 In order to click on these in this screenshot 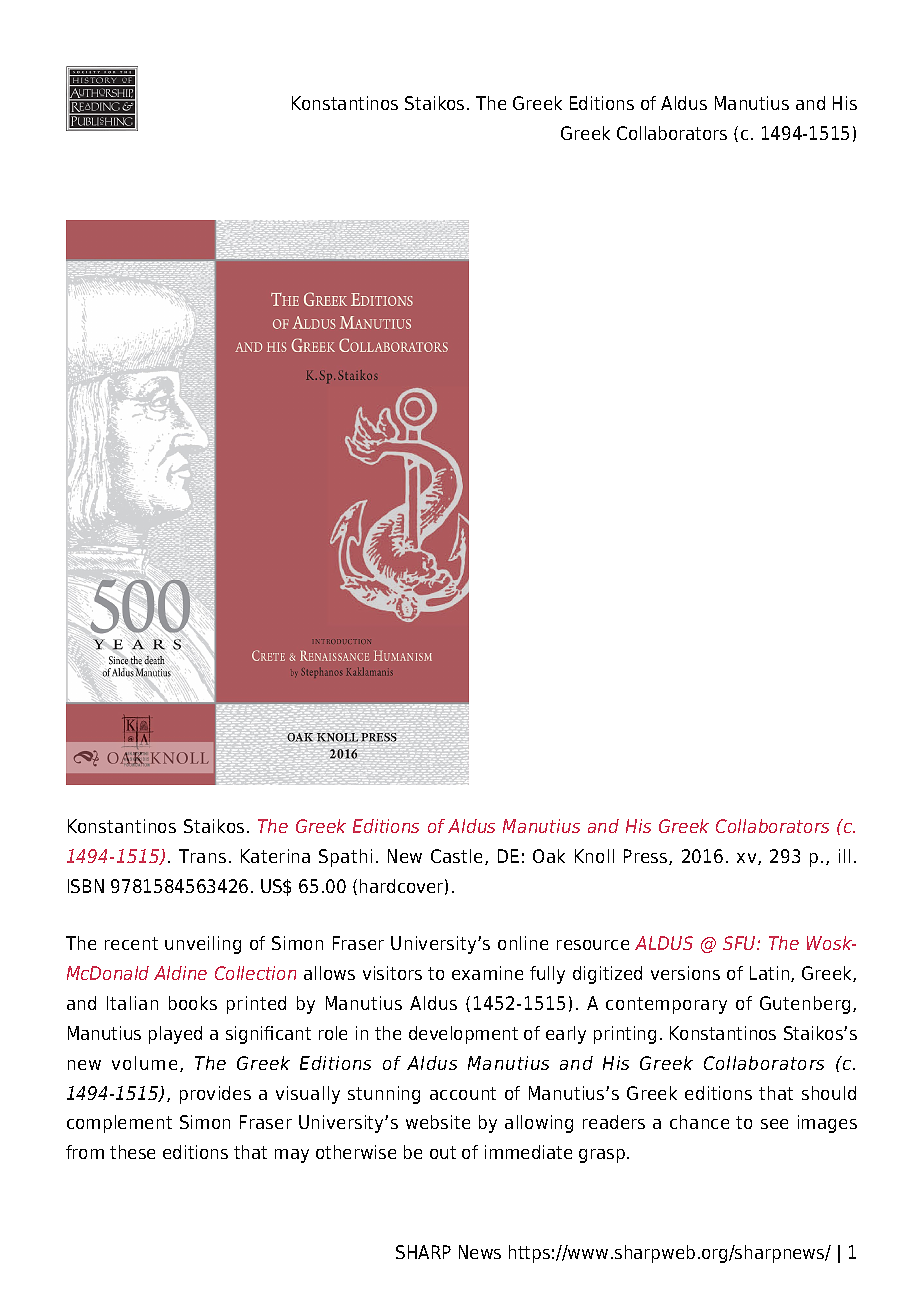, I will do `click(132, 1152)`.
